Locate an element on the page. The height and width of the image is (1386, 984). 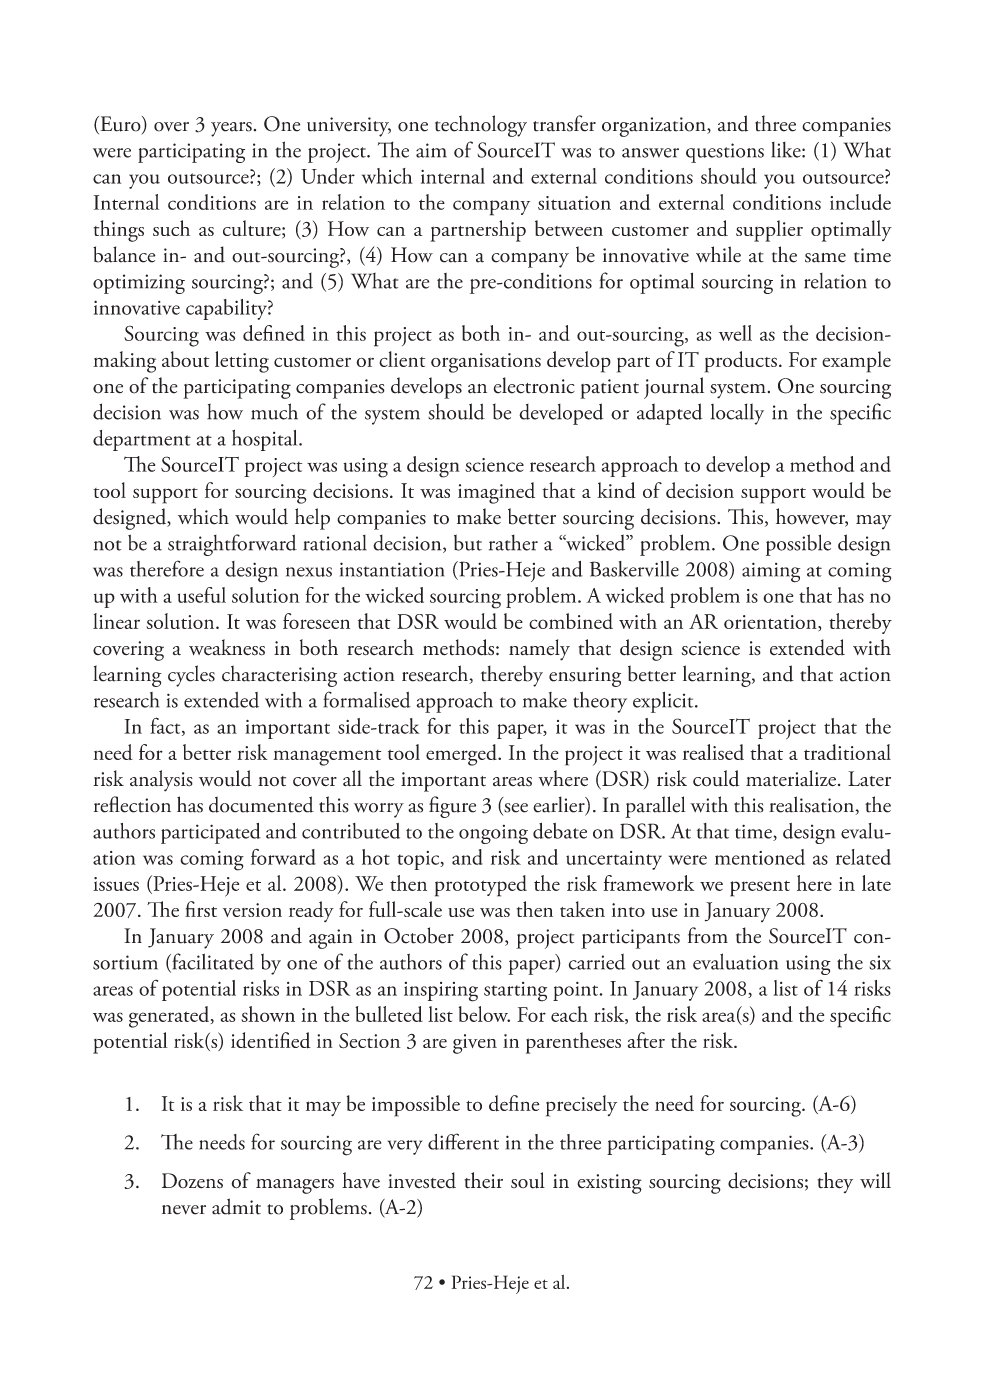
cycles is located at coordinates (191, 676).
